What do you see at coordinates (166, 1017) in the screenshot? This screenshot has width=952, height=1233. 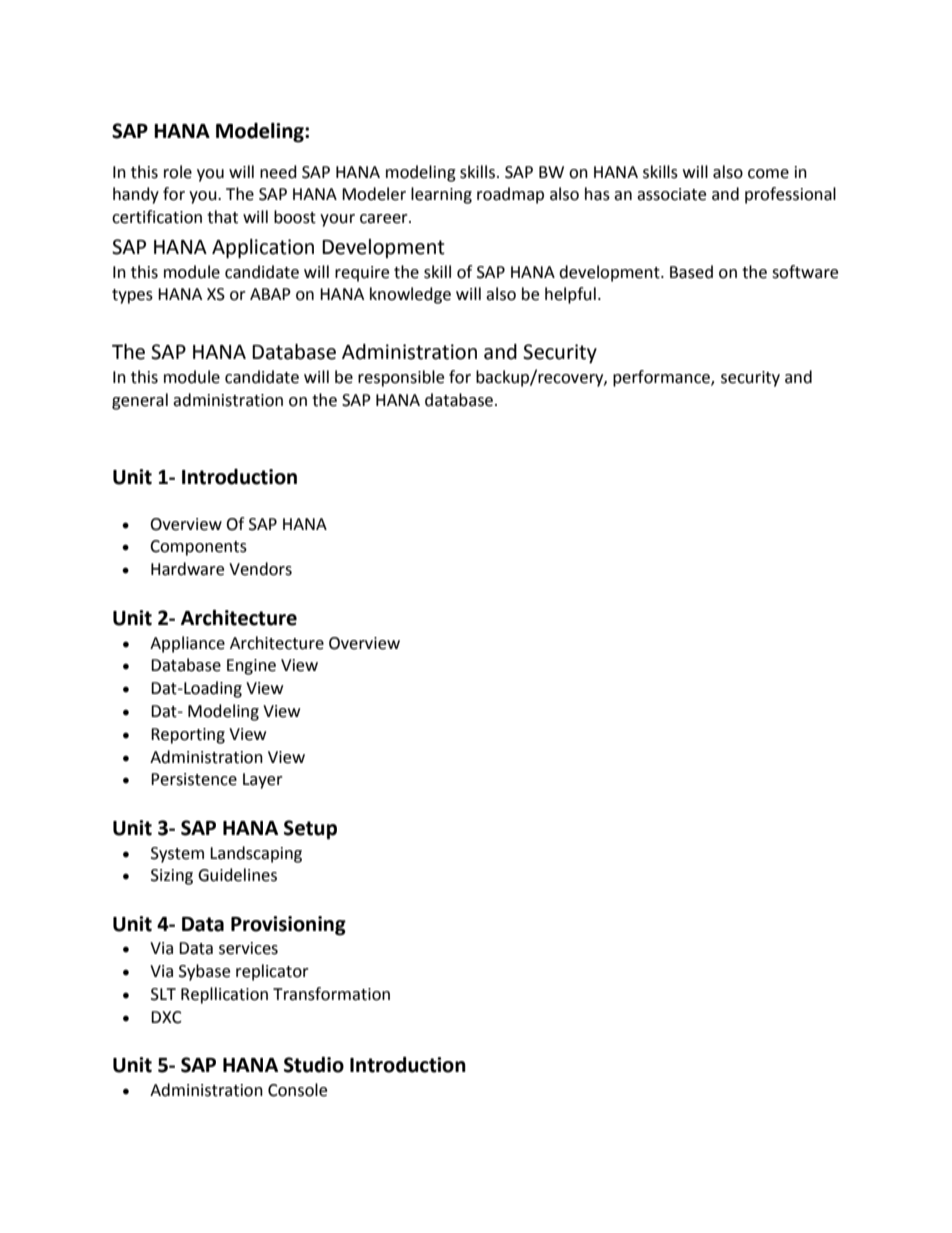 I see `DXC` at bounding box center [166, 1017].
